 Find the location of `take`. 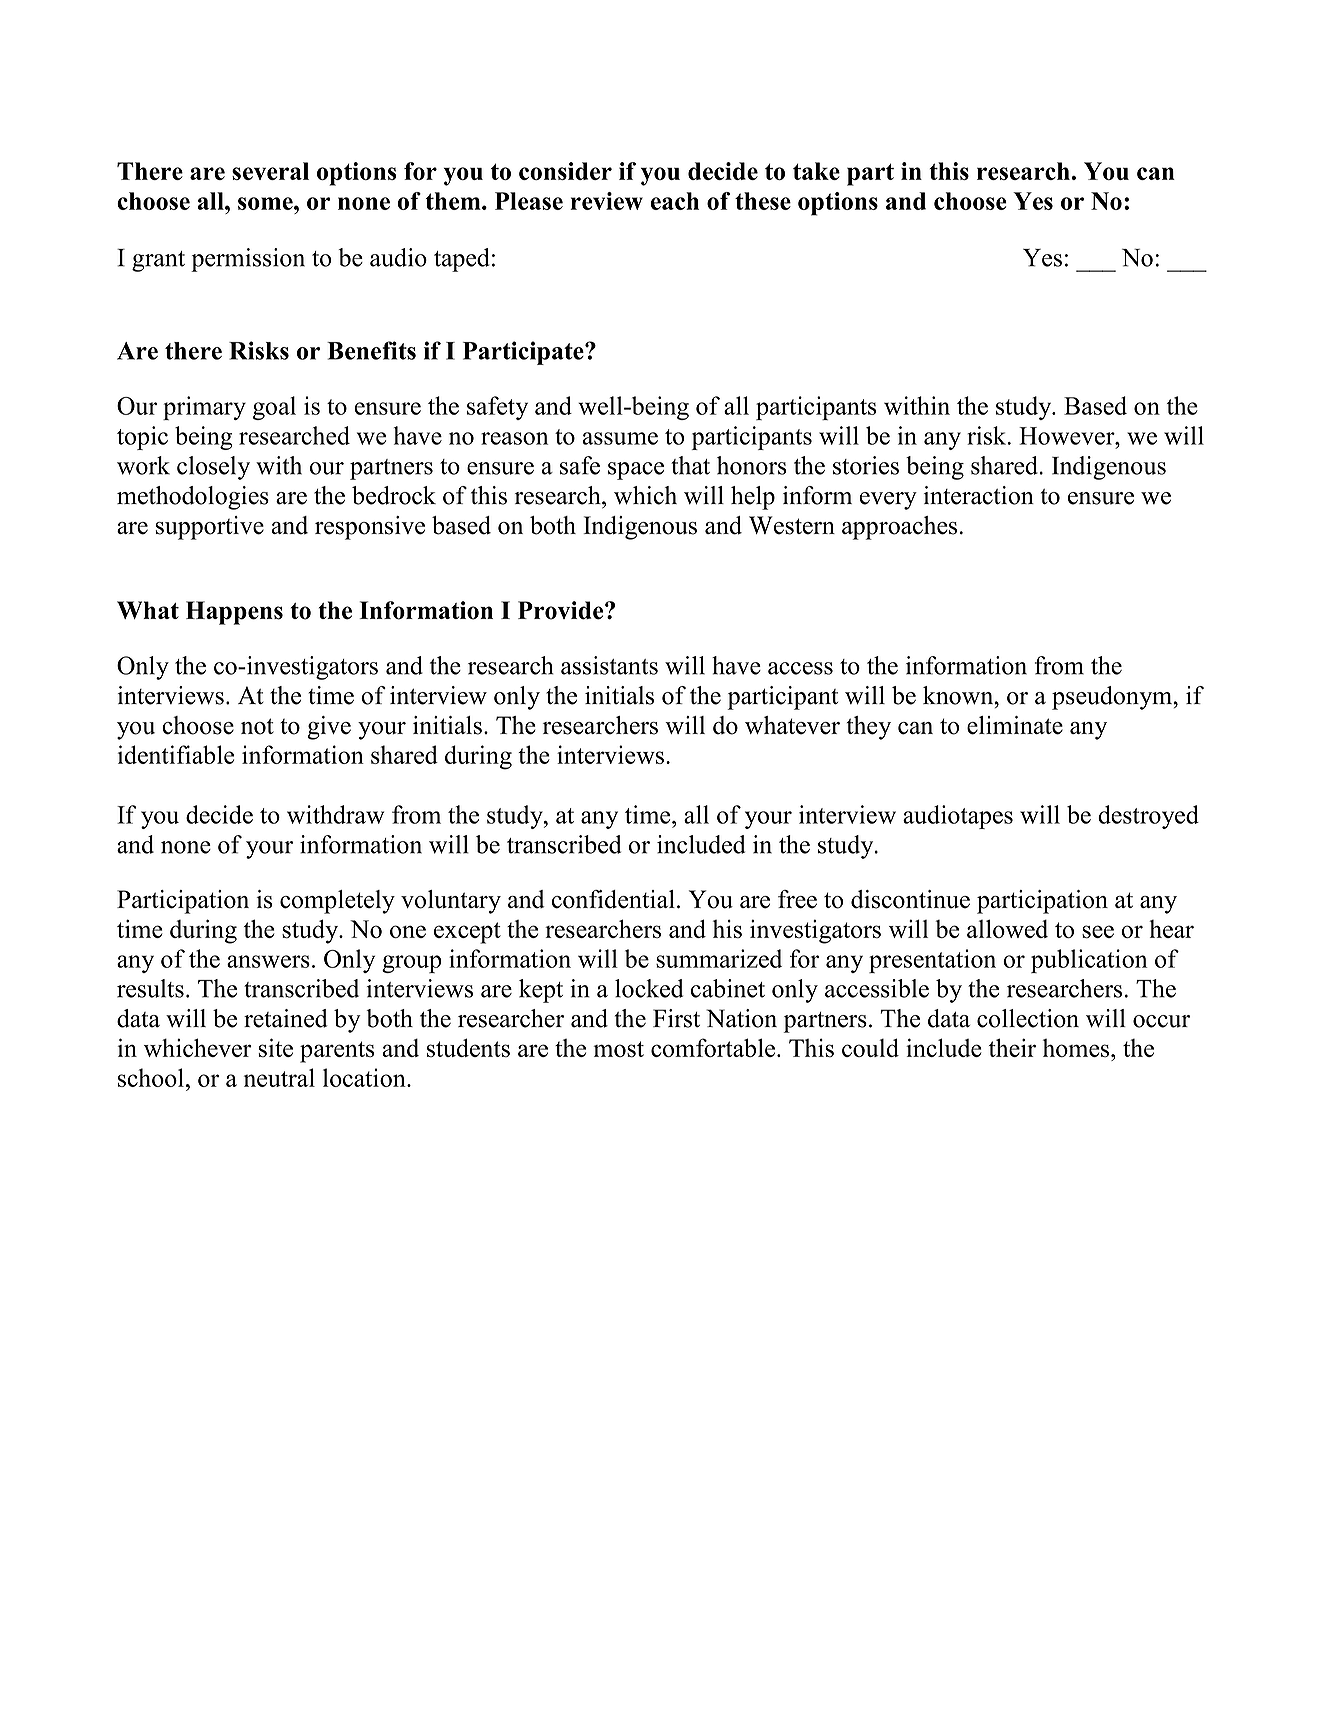

take is located at coordinates (816, 171).
